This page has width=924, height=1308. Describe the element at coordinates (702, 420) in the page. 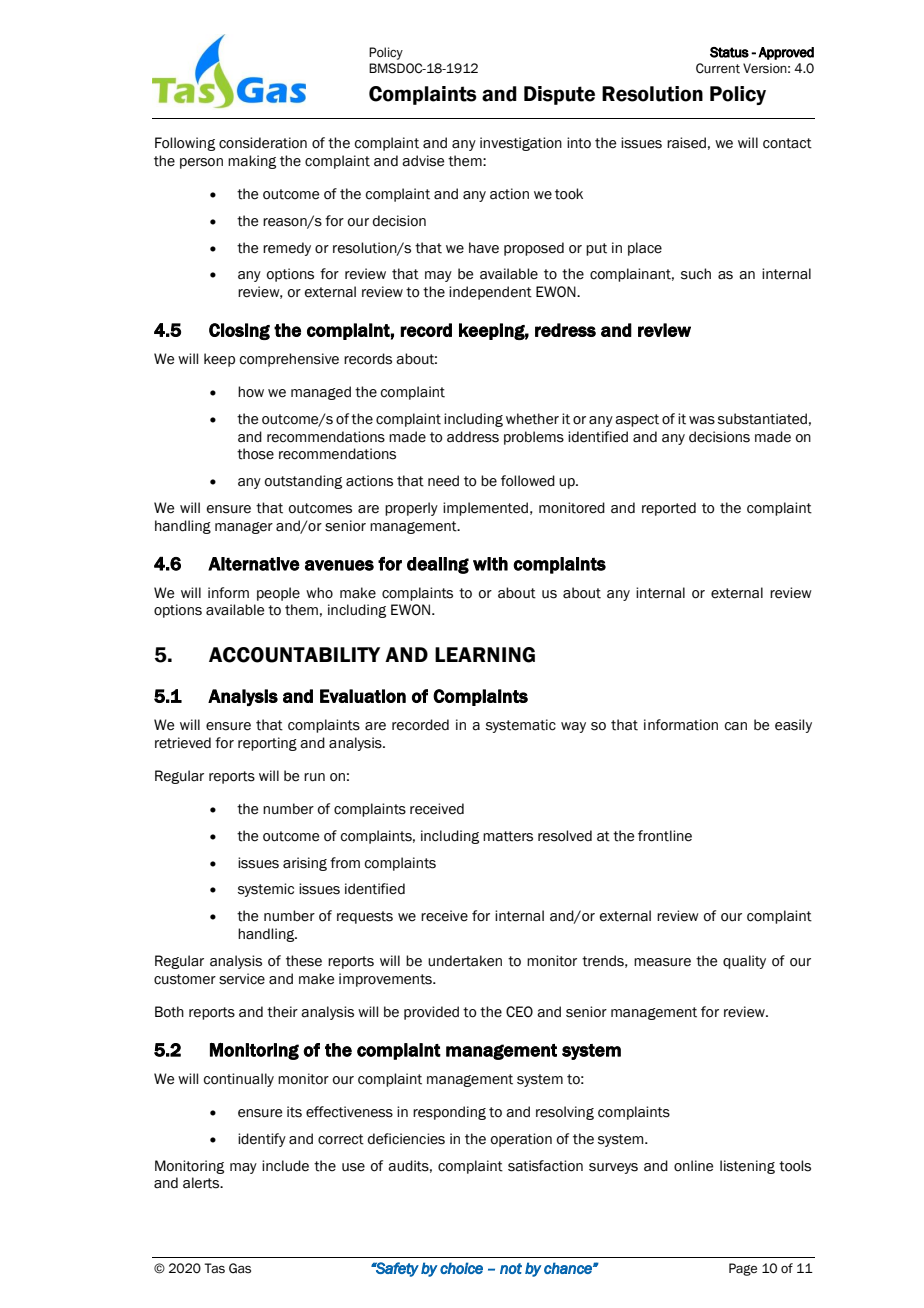

I see `was` at that location.
